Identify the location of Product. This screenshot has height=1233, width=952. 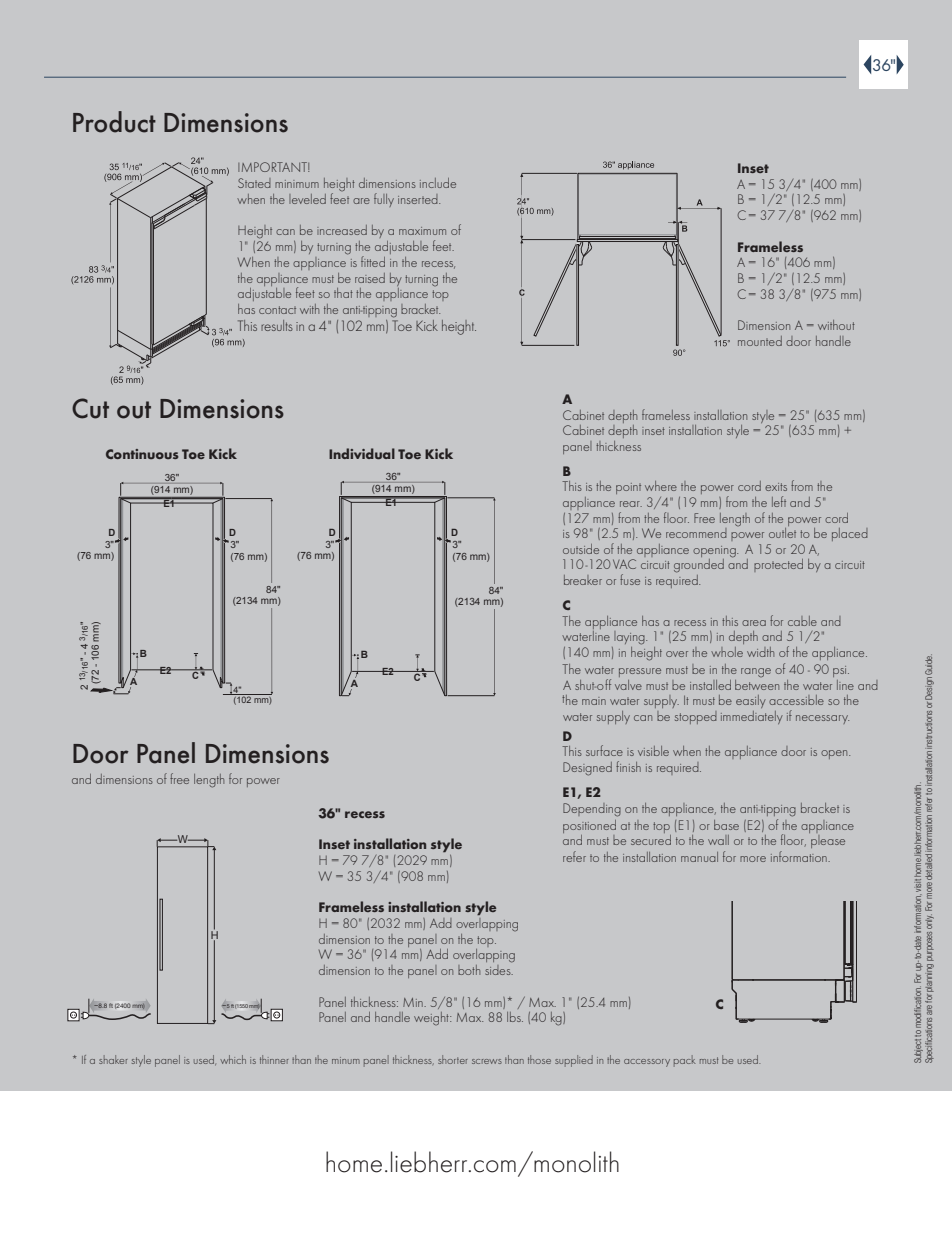
(114, 122).
